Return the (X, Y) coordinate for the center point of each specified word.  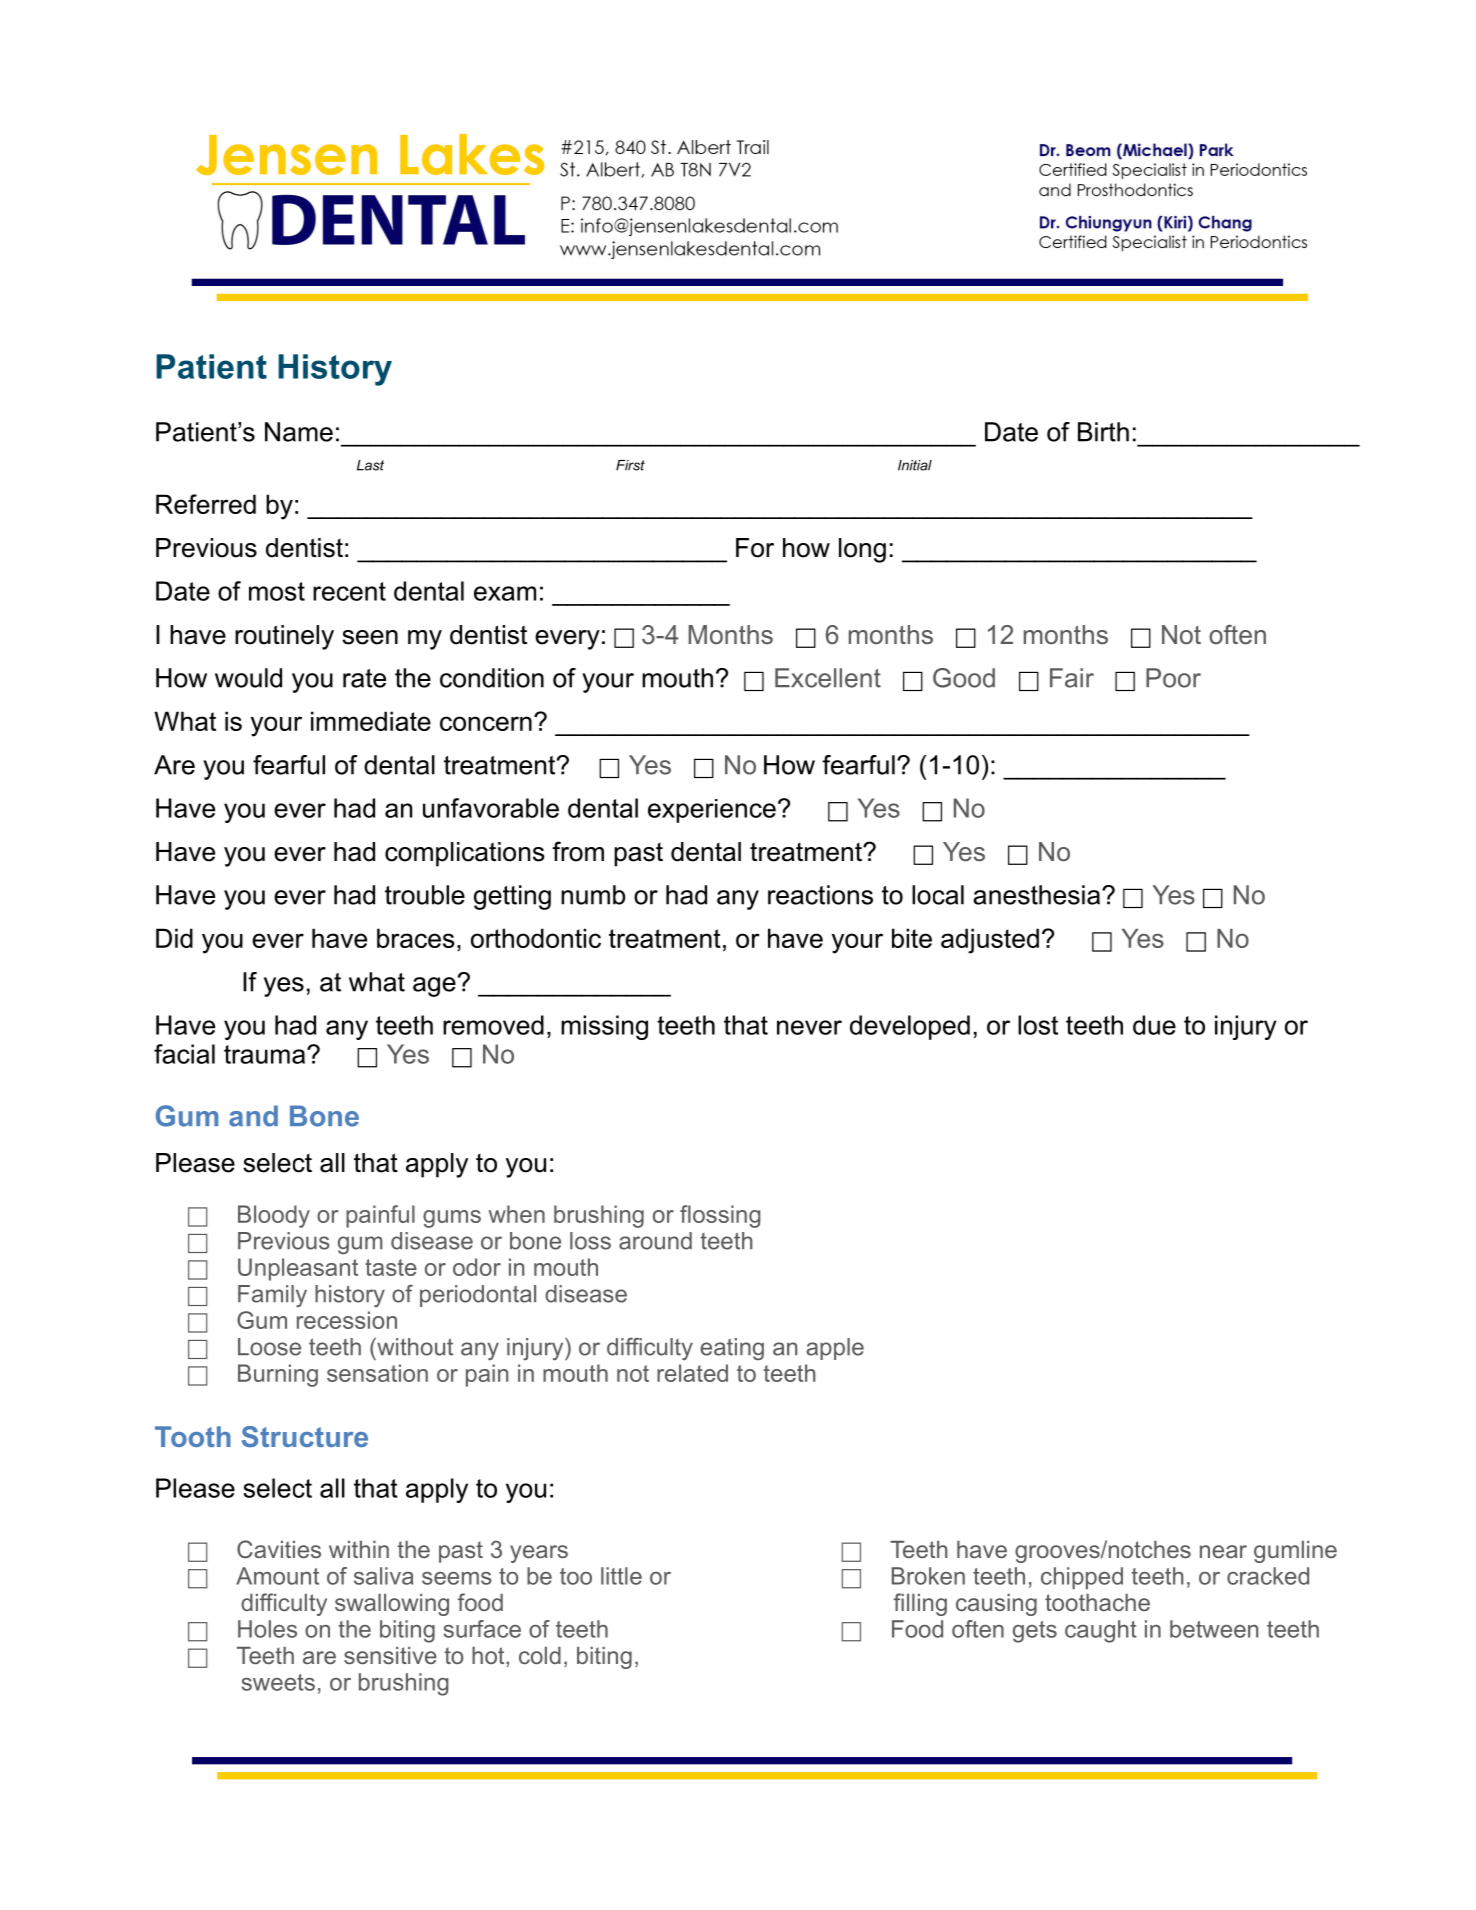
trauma (266, 1054)
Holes (267, 1629)
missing (604, 1027)
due (1154, 1025)
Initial (915, 465)
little (621, 1576)
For (755, 548)
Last (370, 465)
